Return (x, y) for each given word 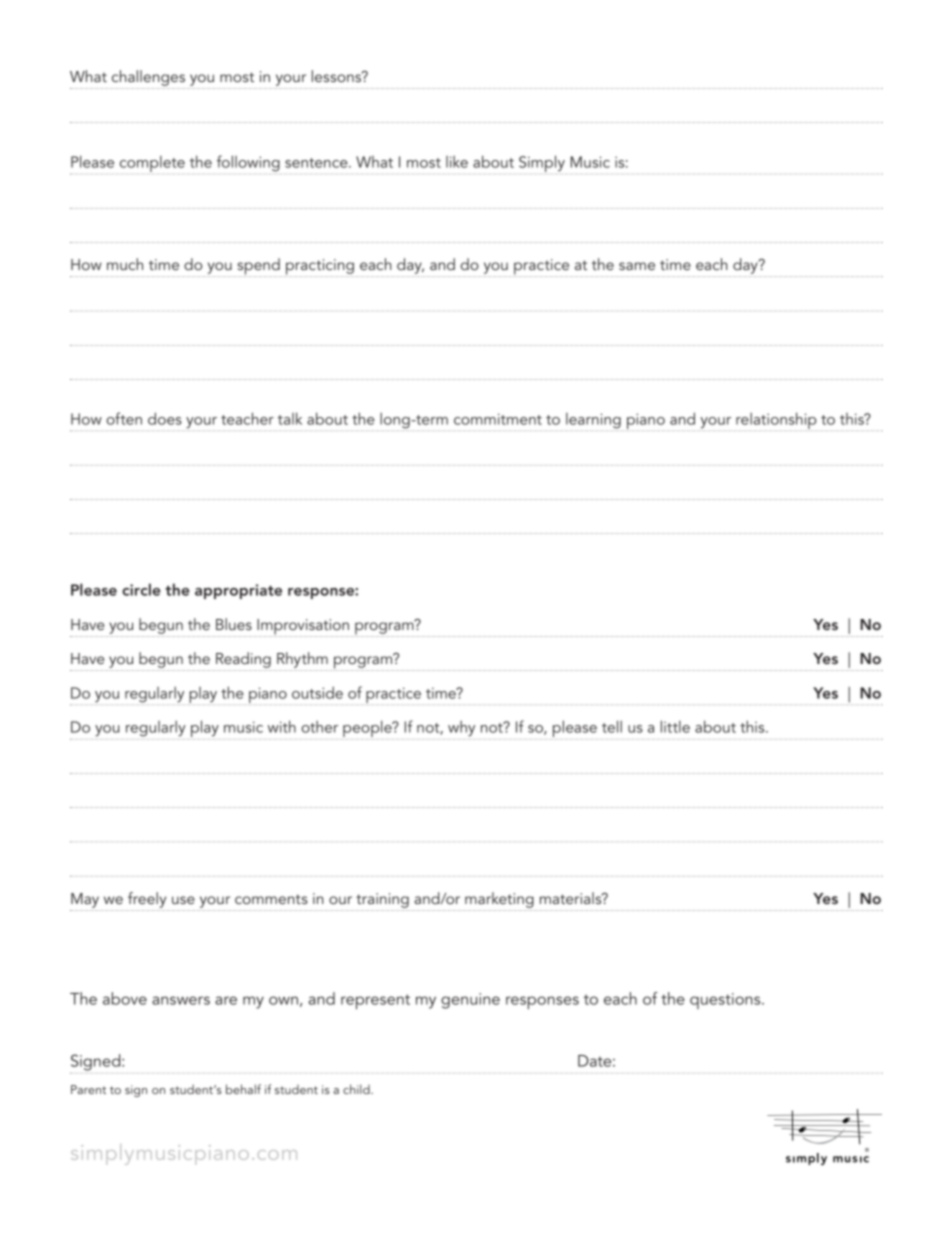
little (675, 726)
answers (181, 1000)
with (282, 726)
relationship (775, 421)
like (457, 162)
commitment (498, 419)
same (637, 266)
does (165, 418)
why (461, 729)
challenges (148, 78)
